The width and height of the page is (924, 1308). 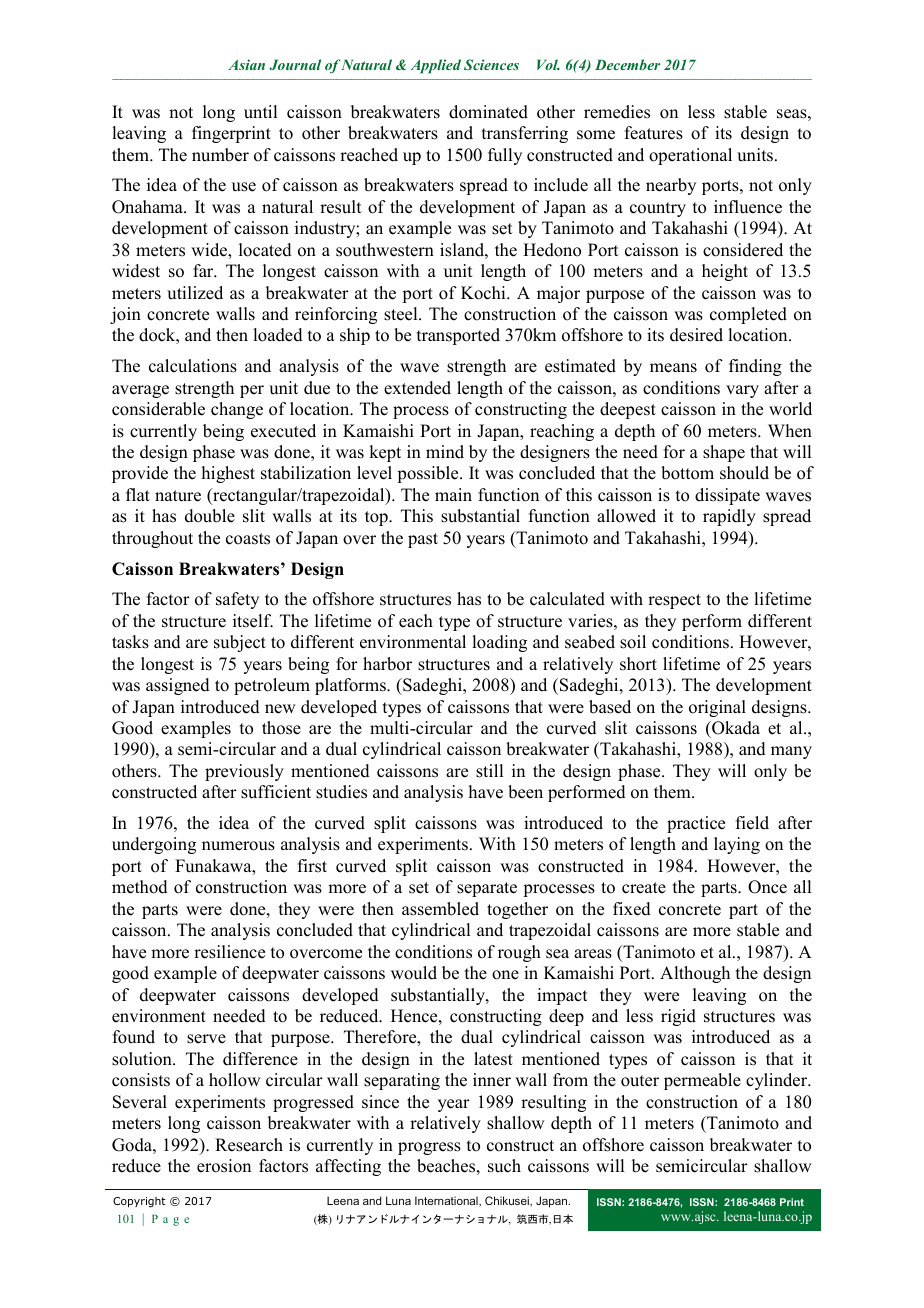 I want to click on dominated, so click(x=488, y=112).
